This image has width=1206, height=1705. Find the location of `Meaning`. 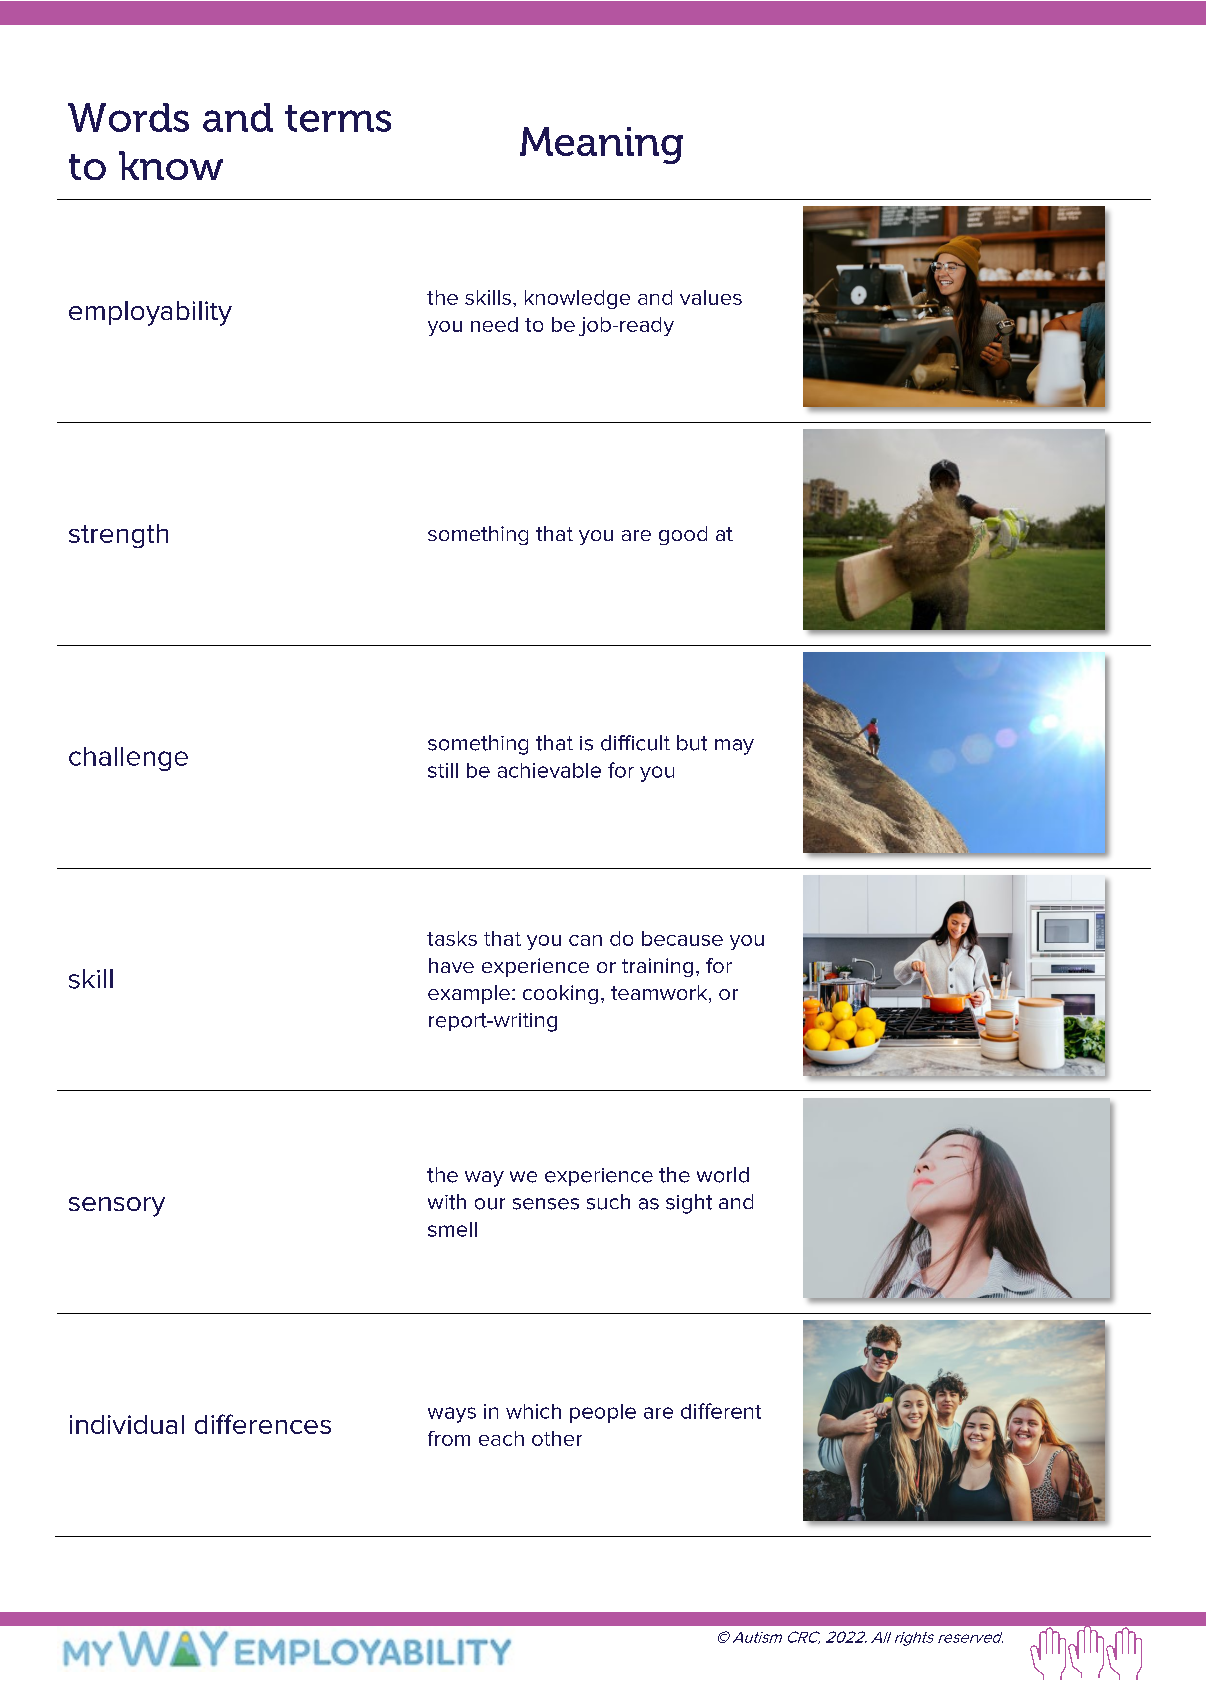

Meaning is located at coordinates (601, 145).
